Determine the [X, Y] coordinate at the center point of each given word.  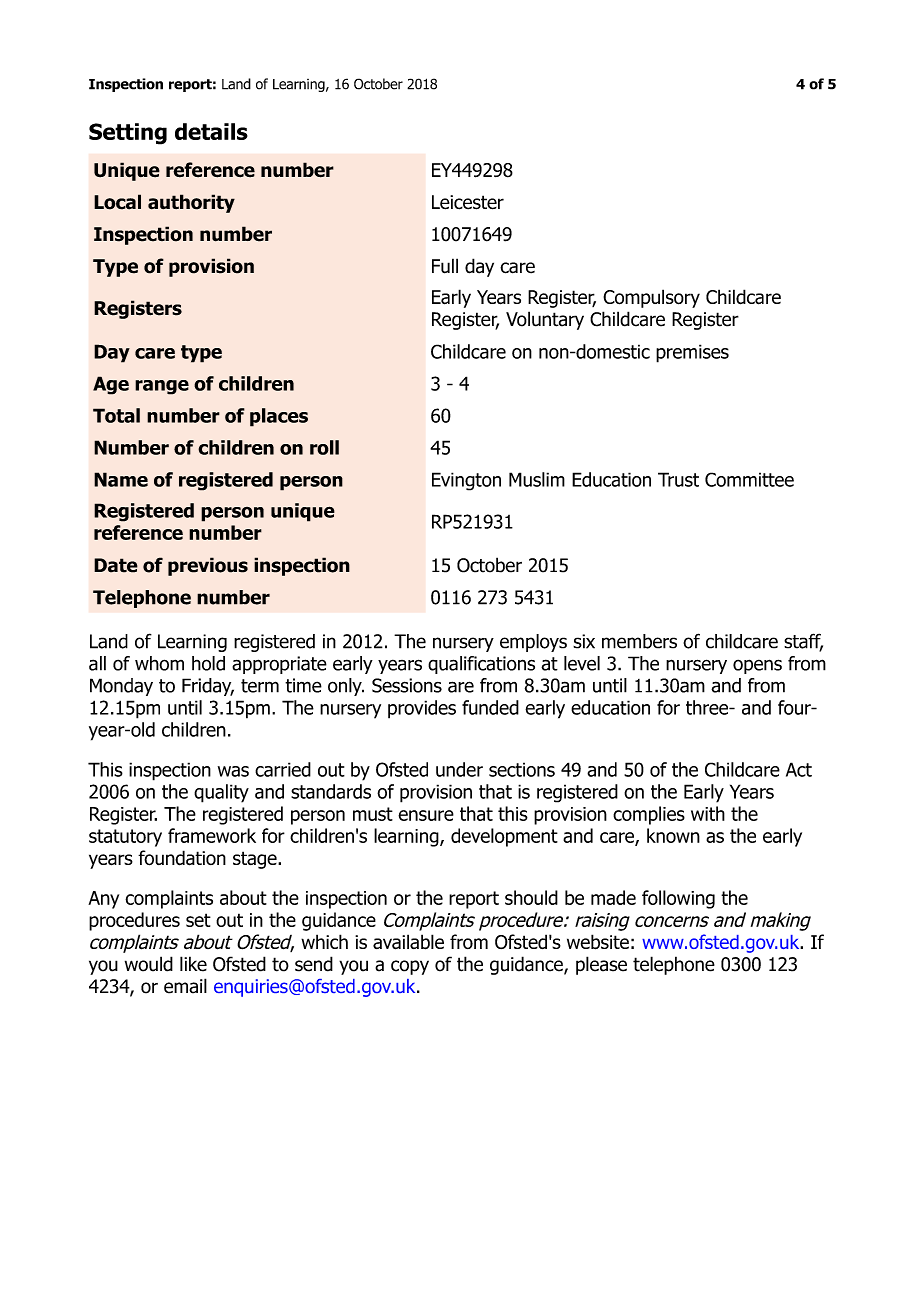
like [193, 964]
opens [757, 666]
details [211, 131]
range [162, 387]
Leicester [468, 202]
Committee [749, 479]
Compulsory [651, 298]
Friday [208, 687]
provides [422, 709]
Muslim [537, 479]
